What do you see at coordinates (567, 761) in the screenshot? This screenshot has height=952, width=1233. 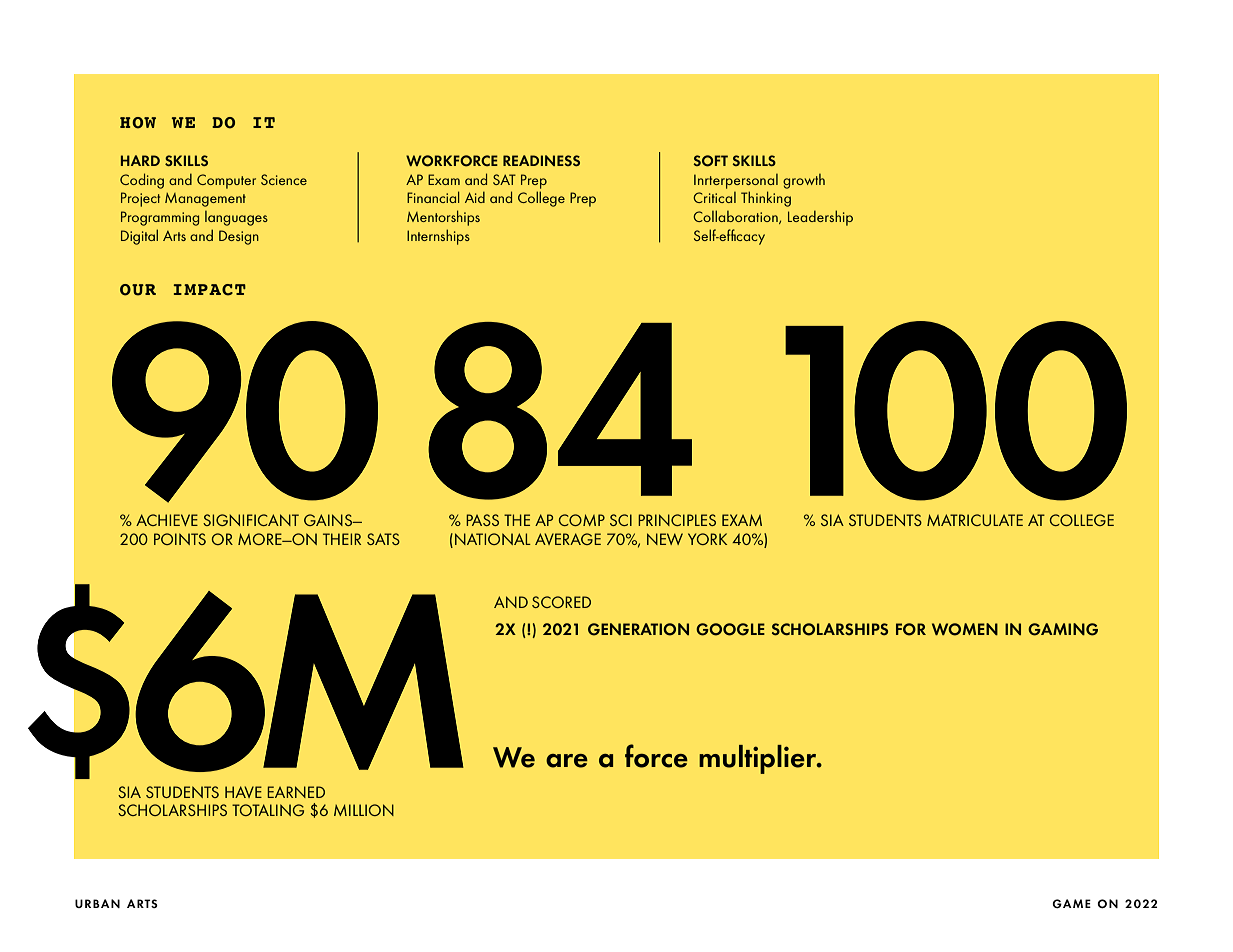 I see `are` at bounding box center [567, 761].
